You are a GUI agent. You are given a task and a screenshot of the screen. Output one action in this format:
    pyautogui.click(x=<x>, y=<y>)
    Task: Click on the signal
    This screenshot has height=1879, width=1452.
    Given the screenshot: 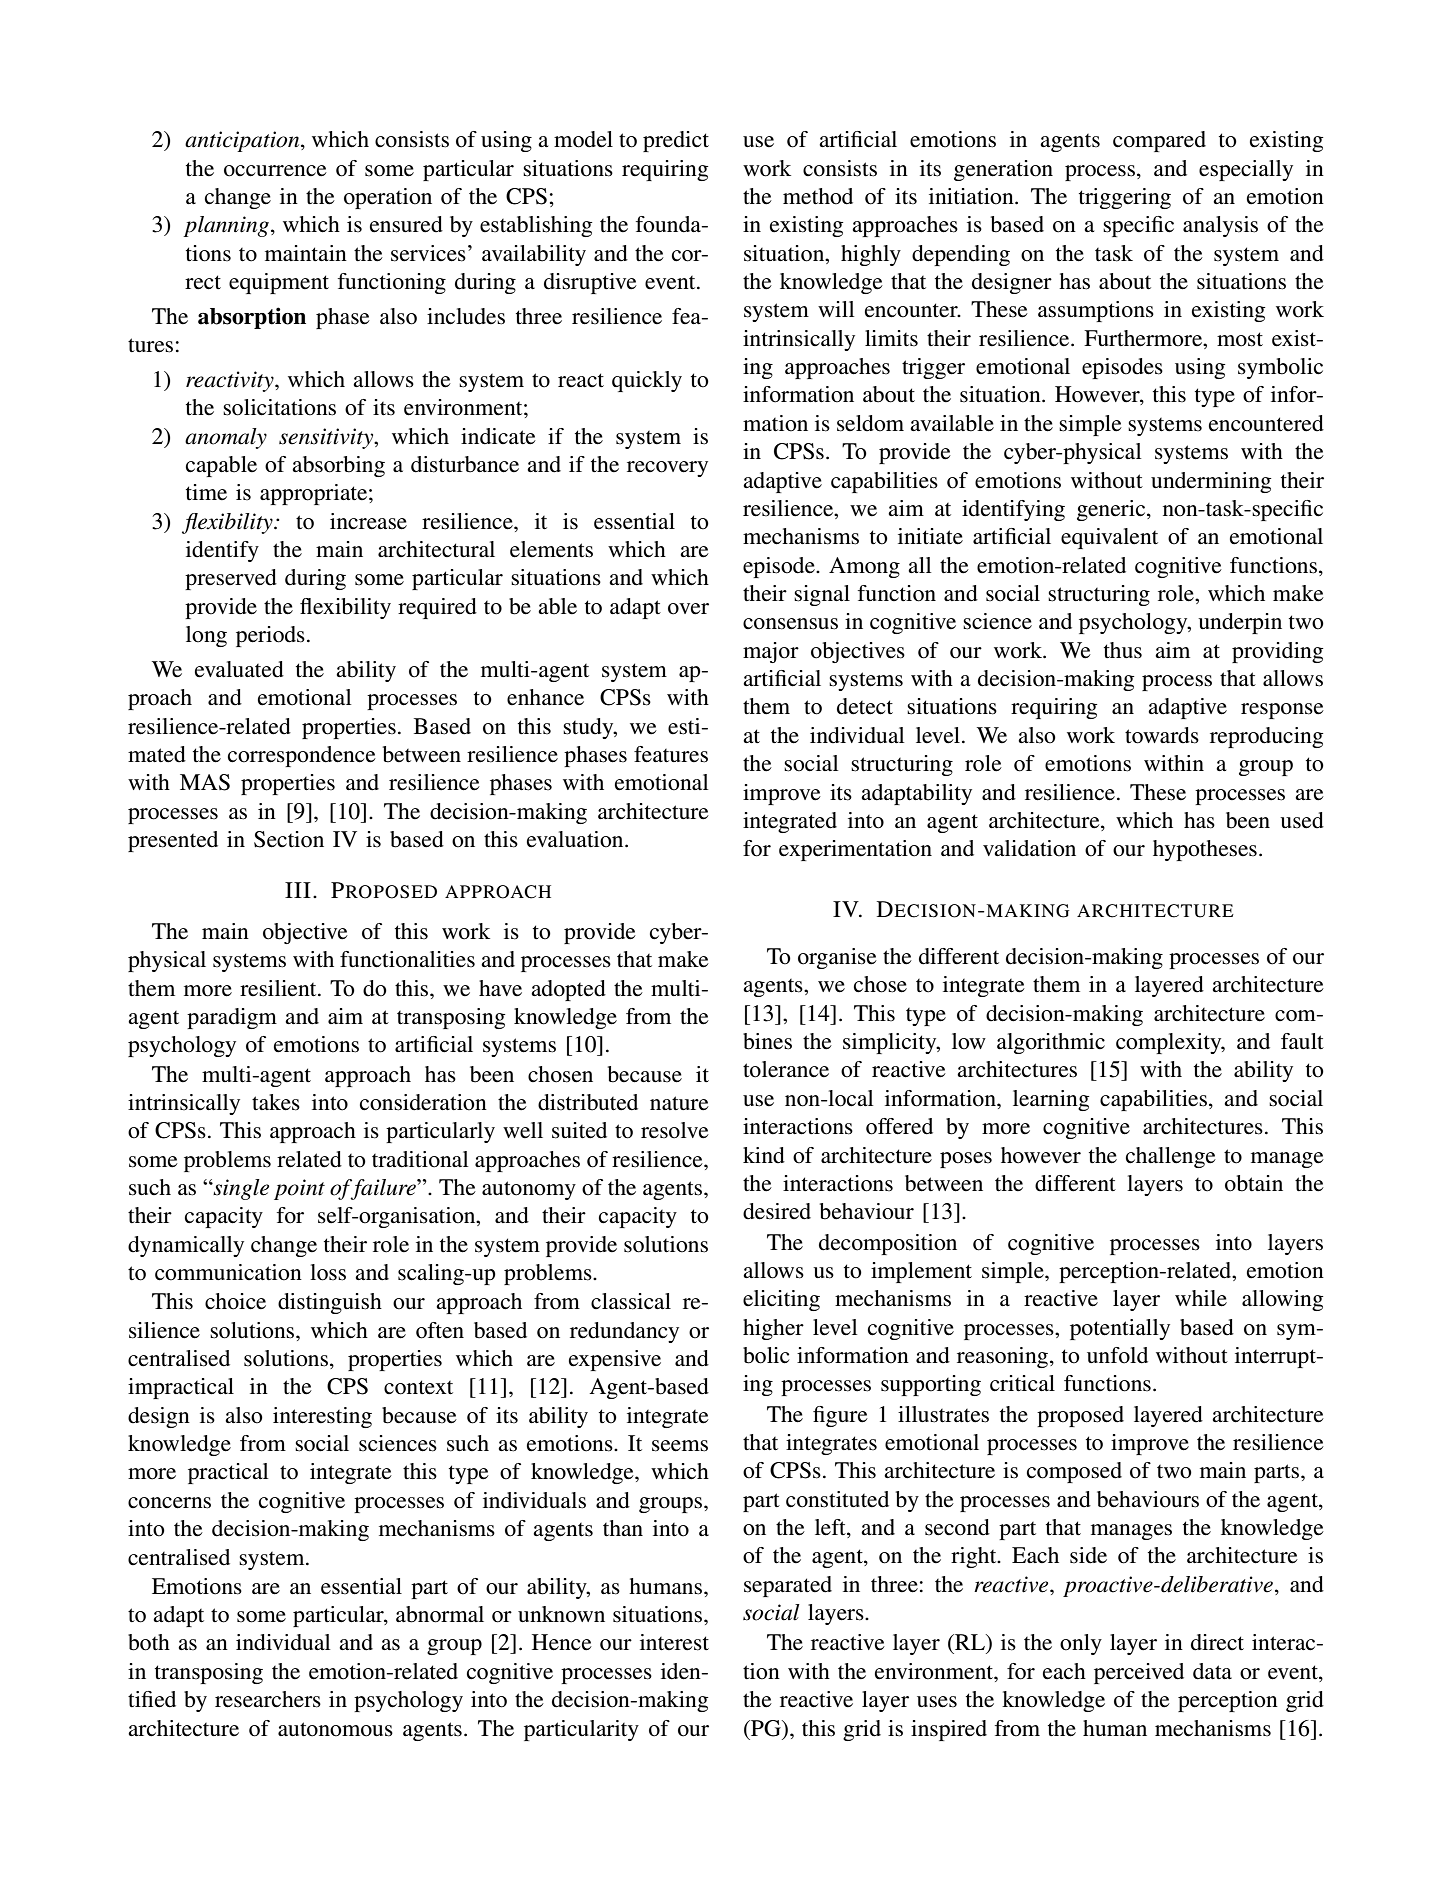 What is the action you would take?
    pyautogui.click(x=822, y=595)
